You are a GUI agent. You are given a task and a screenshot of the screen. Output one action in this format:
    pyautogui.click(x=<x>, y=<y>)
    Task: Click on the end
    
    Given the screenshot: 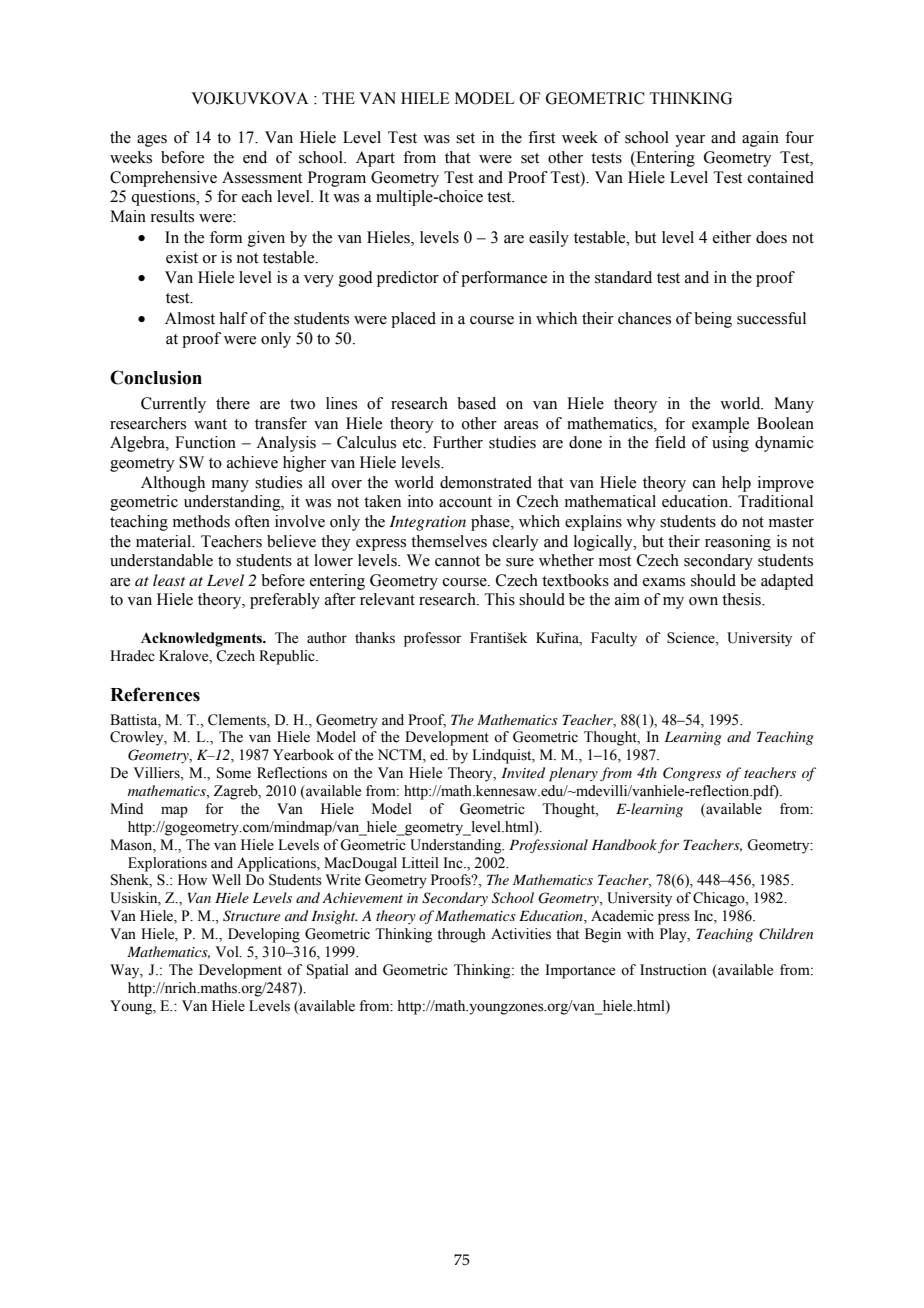 What is the action you would take?
    pyautogui.click(x=255, y=157)
